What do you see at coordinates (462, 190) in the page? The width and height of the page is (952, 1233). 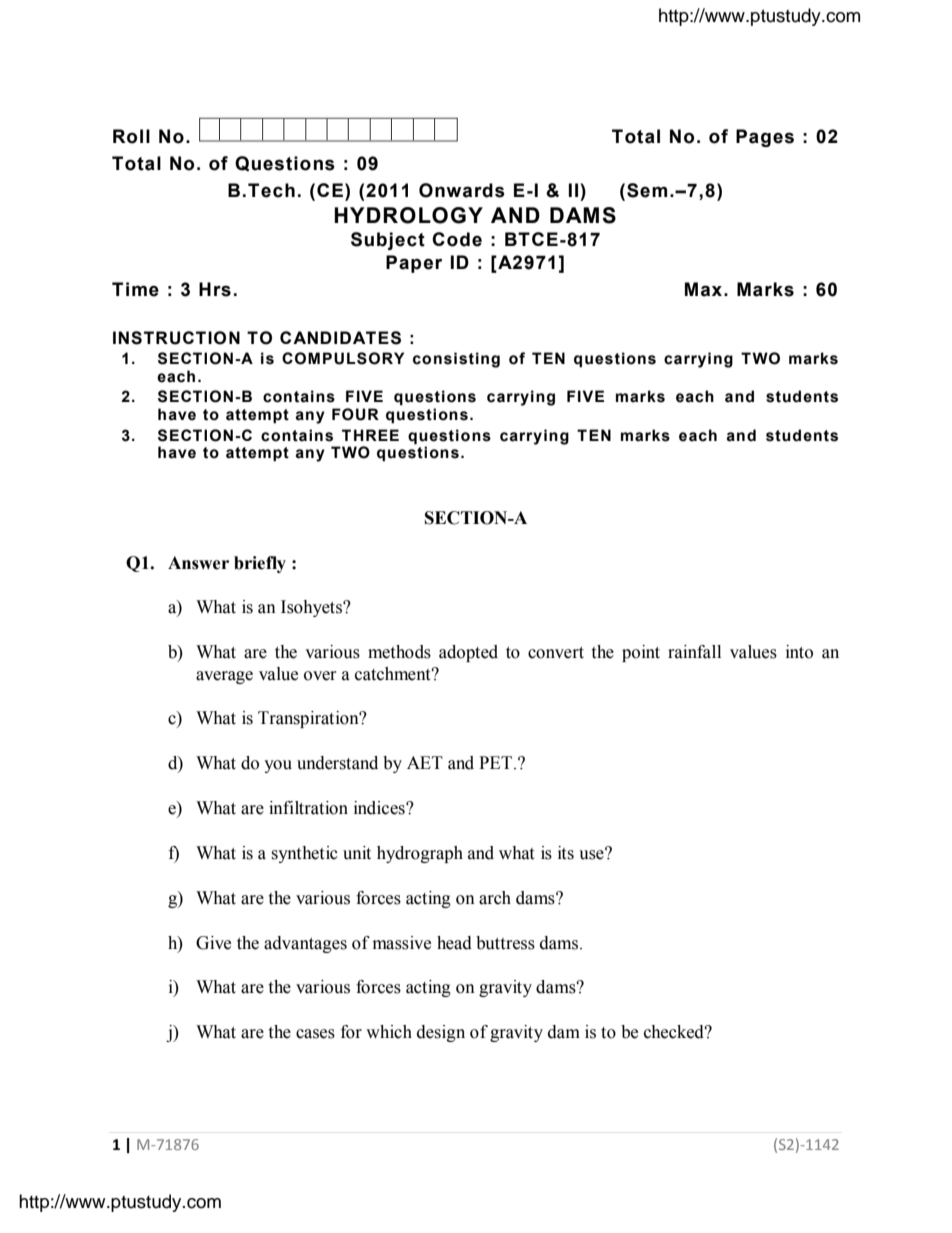 I see `Onwards` at bounding box center [462, 190].
